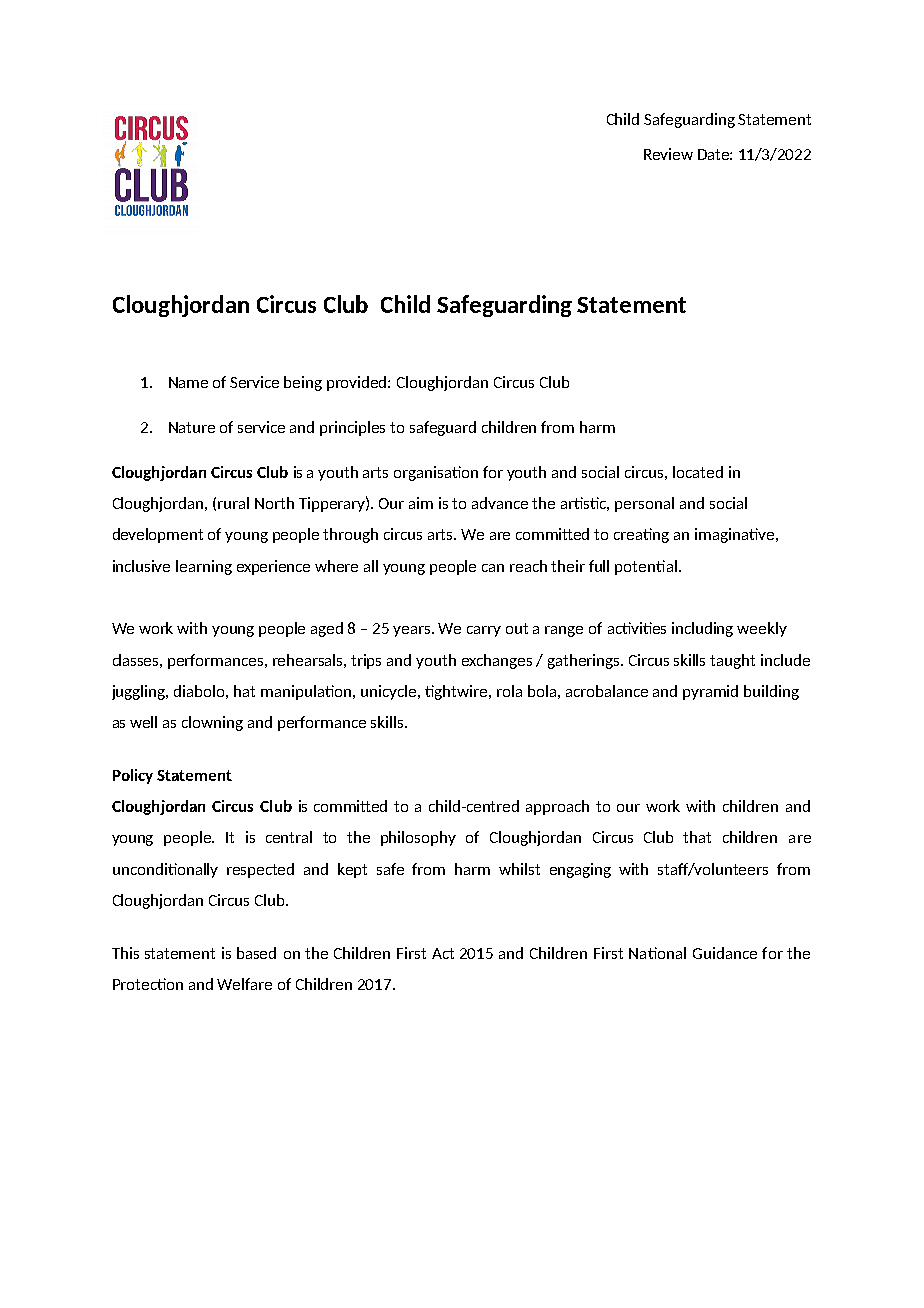 The image size is (924, 1308). I want to click on located, so click(698, 472).
